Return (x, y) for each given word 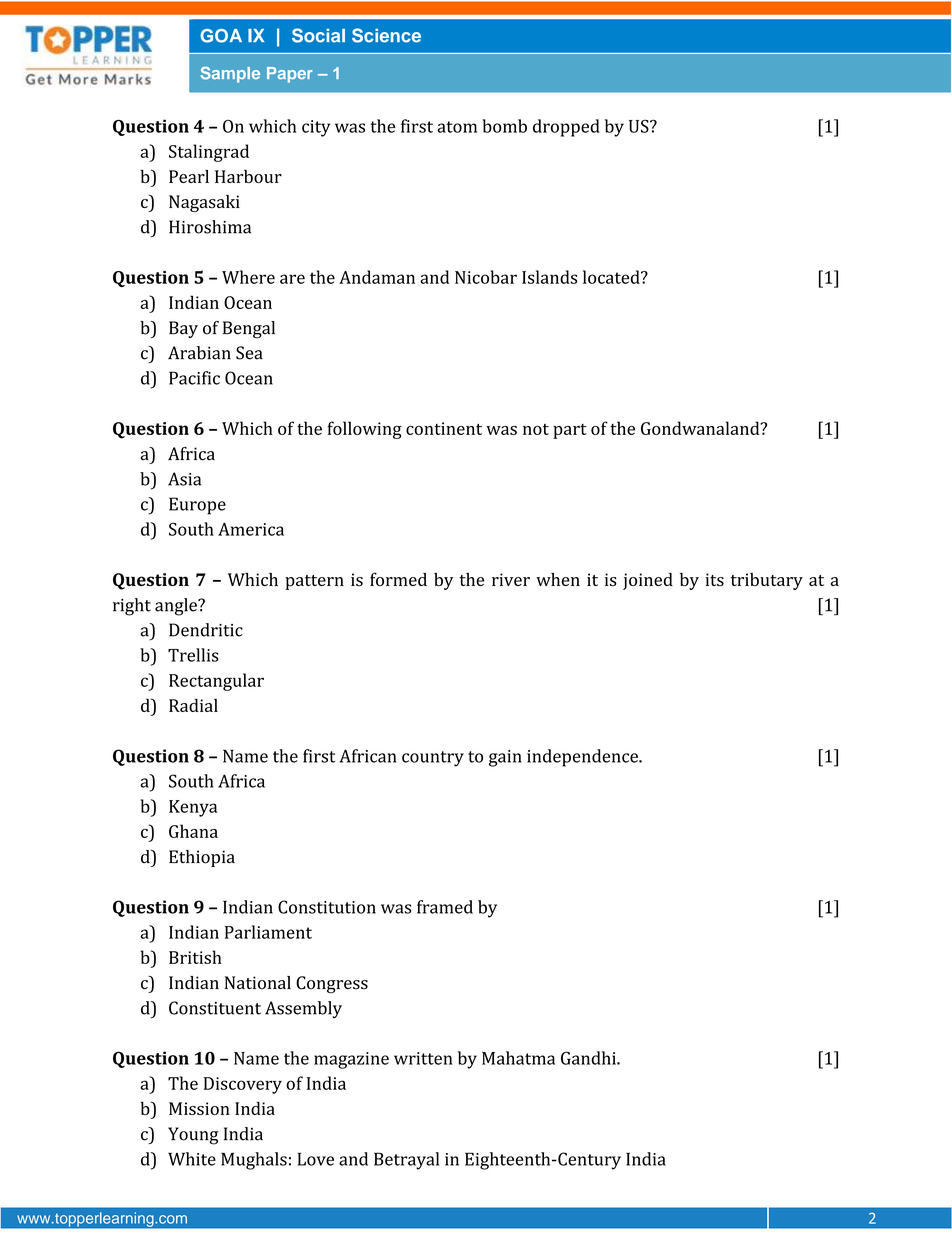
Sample (230, 75)
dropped (566, 128)
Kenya (193, 808)
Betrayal (406, 1161)
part (570, 431)
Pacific (194, 378)
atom (457, 127)
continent (444, 428)
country (433, 759)
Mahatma (518, 1058)
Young (193, 1136)
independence (583, 758)
